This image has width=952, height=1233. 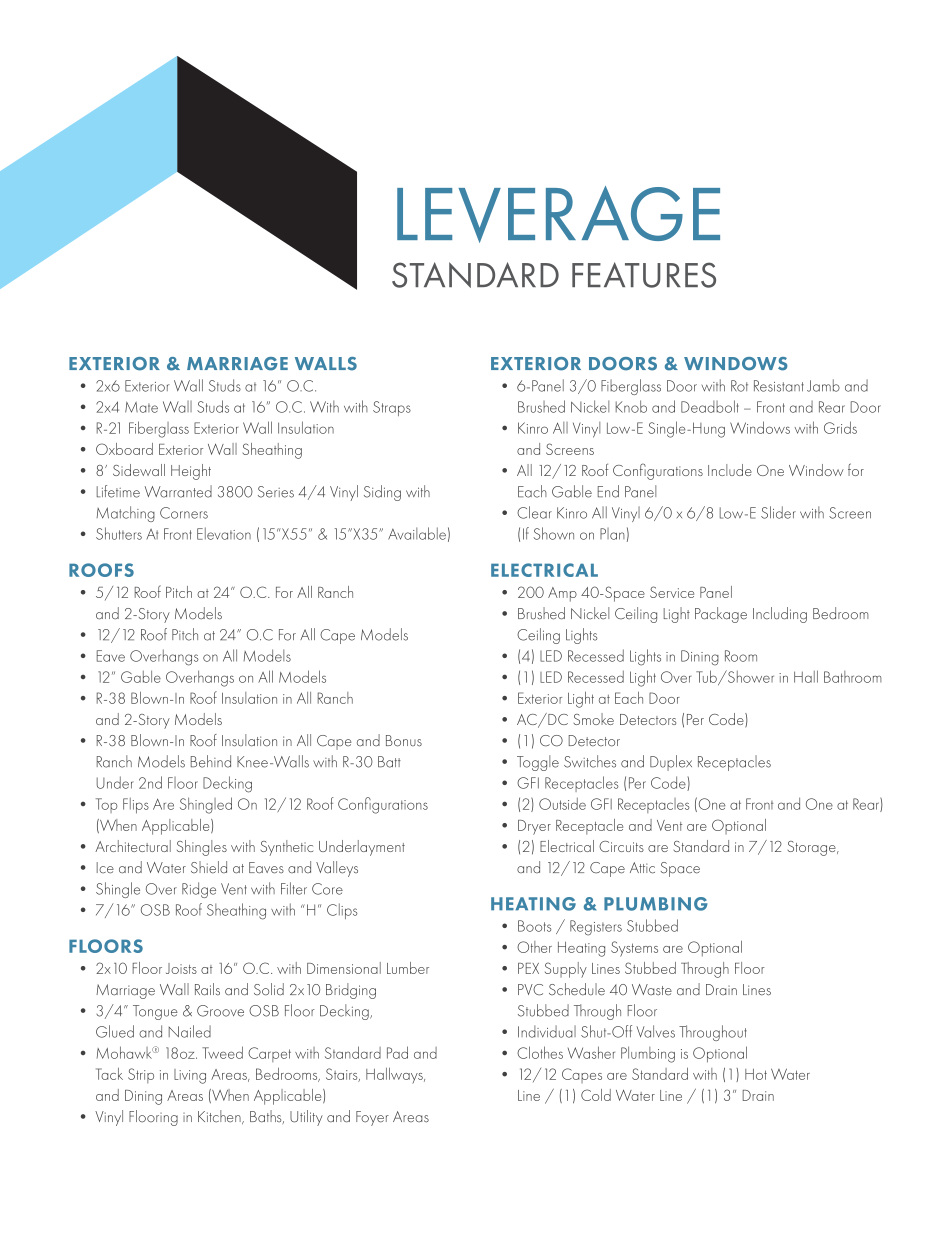 I want to click on Mate, so click(x=141, y=407).
